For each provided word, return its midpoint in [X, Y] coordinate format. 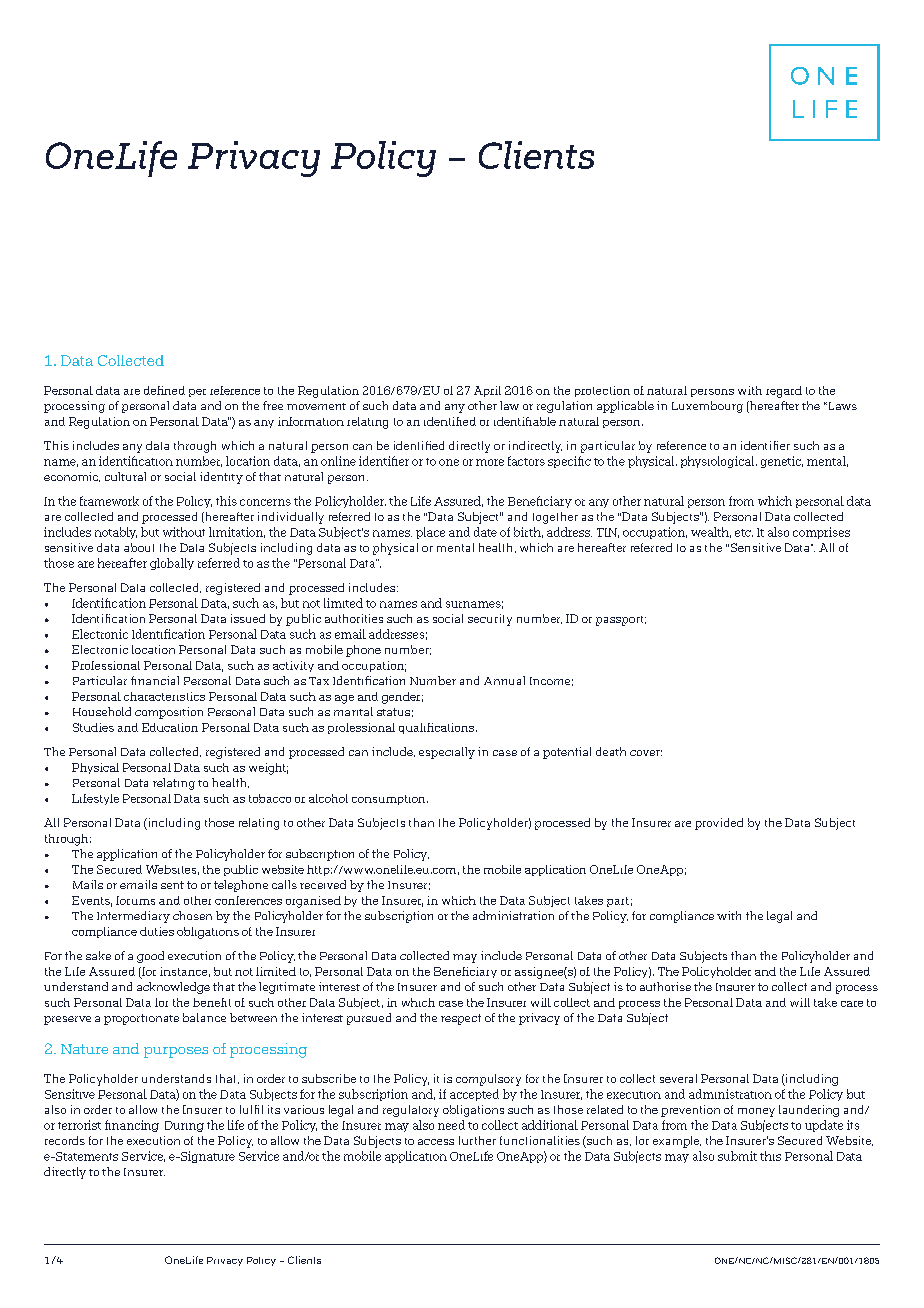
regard [784, 392]
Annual [504, 680]
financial [155, 680]
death [611, 751]
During [184, 1126]
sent [172, 885]
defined [164, 390]
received [323, 884]
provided [719, 824]
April [487, 391]
